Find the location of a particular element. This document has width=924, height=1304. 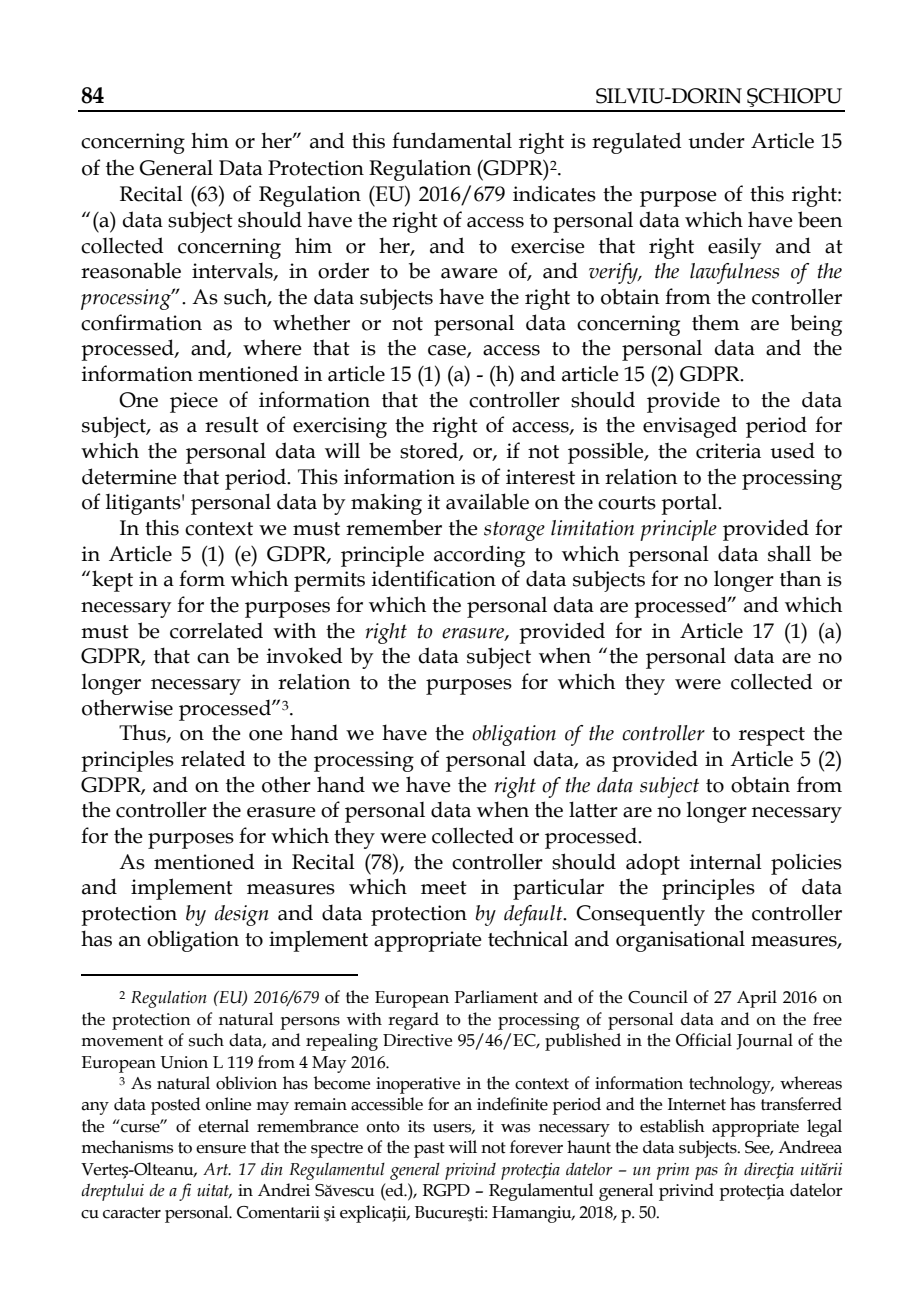

meet is located at coordinates (444, 888).
